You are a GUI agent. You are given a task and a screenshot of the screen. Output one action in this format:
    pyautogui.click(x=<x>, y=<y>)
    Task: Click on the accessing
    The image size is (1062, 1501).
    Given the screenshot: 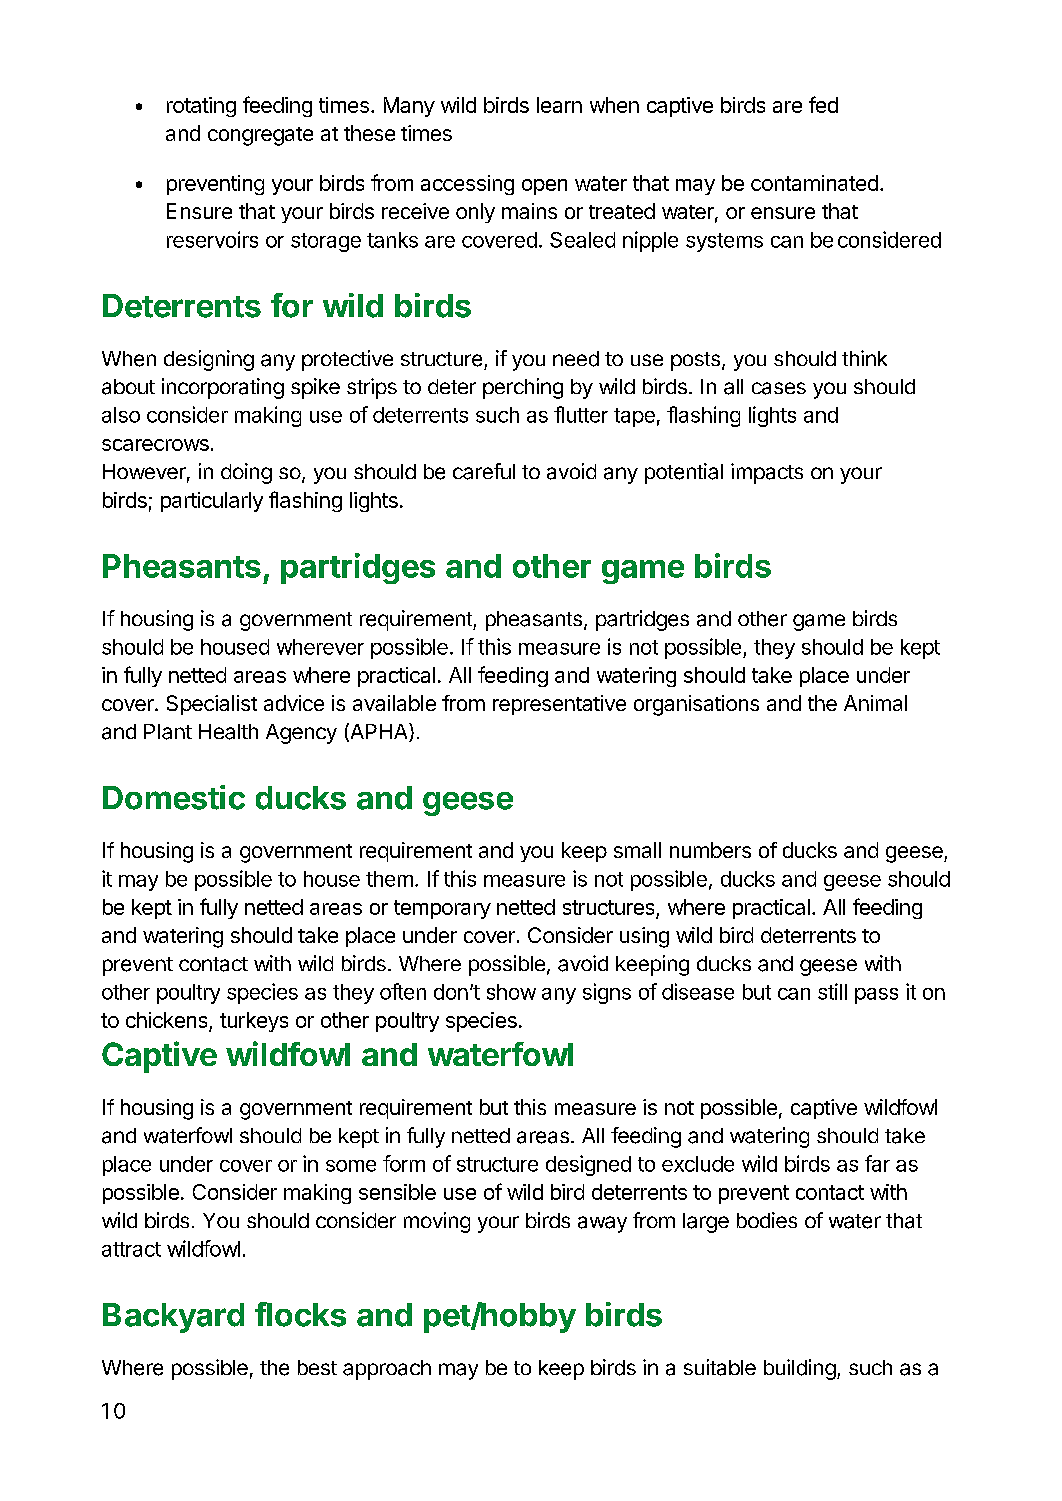 What is the action you would take?
    pyautogui.click(x=467, y=185)
